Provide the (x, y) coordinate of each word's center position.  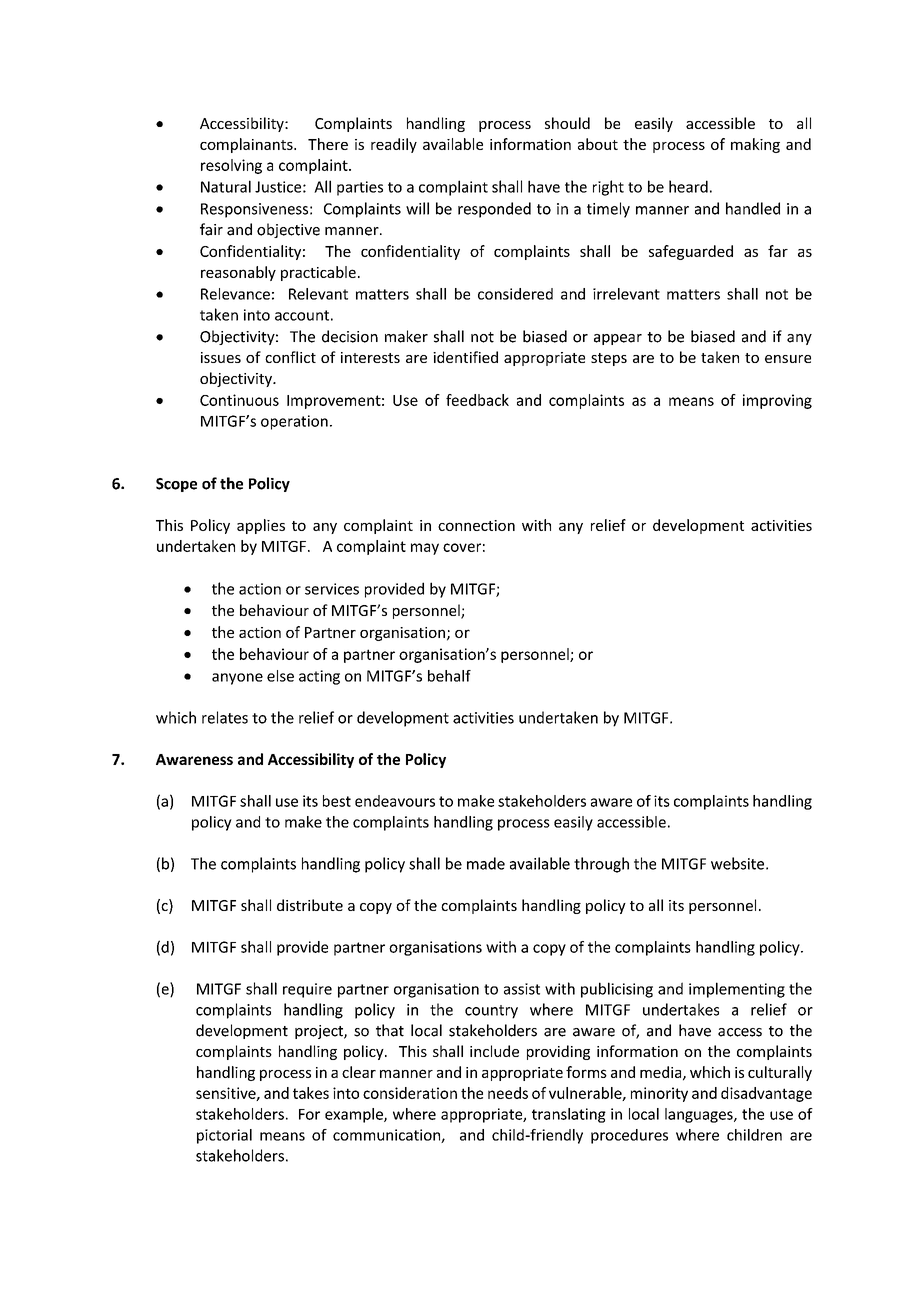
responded (494, 210)
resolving (231, 166)
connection (476, 525)
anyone (237, 679)
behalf (449, 676)
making (755, 145)
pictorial (224, 1136)
